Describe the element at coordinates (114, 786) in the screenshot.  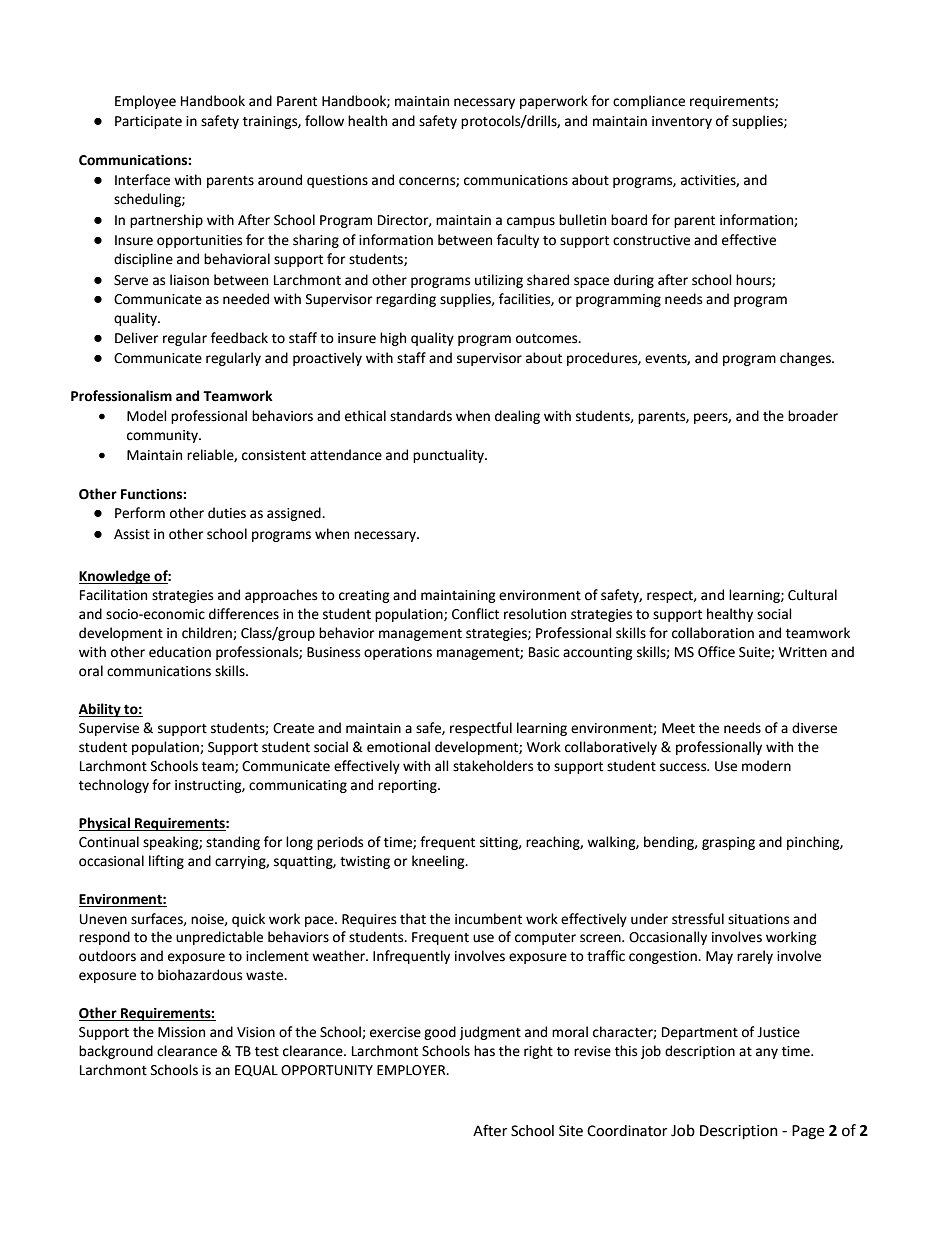
I see `technology` at that location.
